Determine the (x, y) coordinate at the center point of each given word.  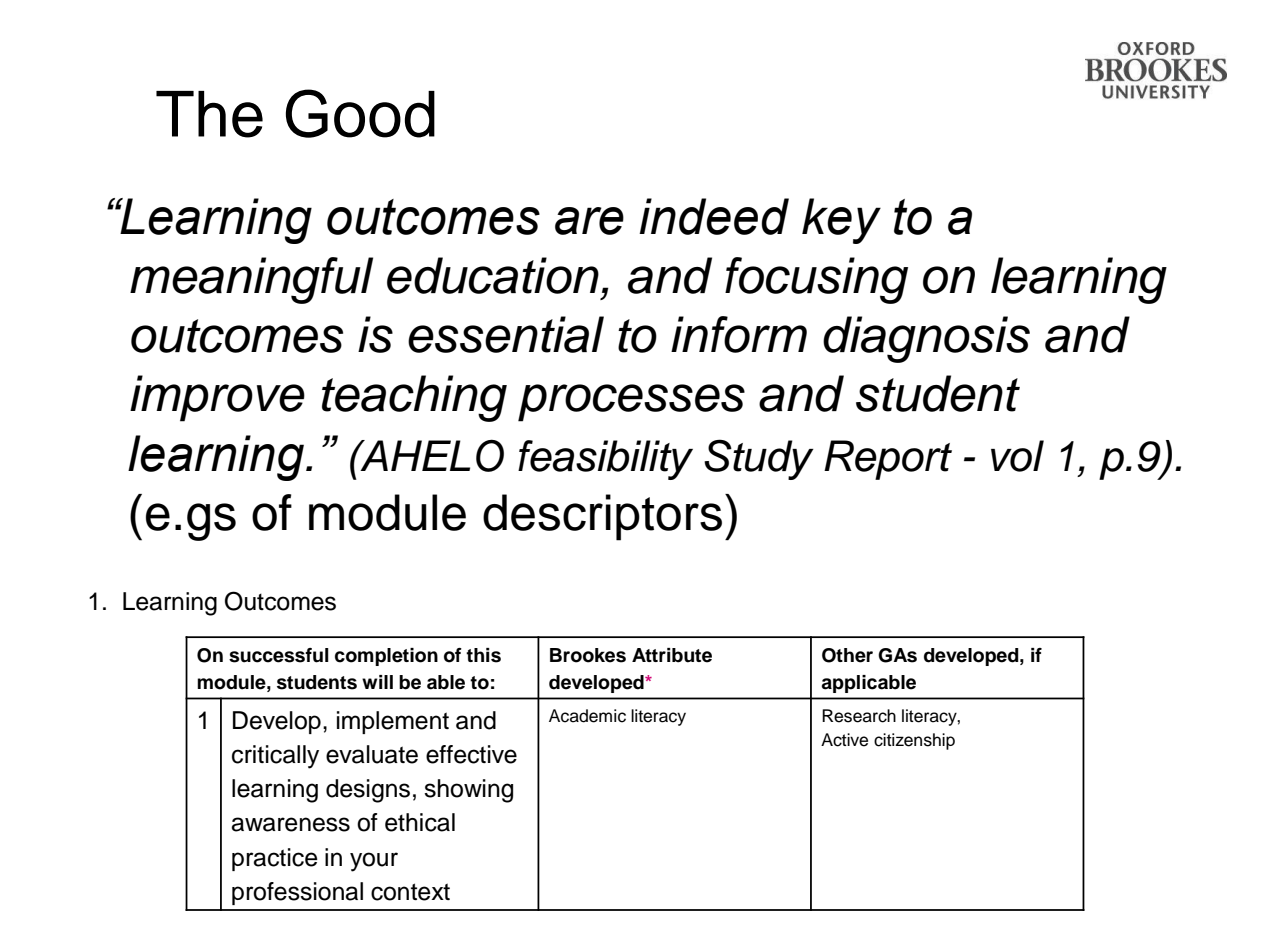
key (841, 221)
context (410, 892)
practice (275, 859)
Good (360, 113)
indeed (714, 216)
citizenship (914, 741)
